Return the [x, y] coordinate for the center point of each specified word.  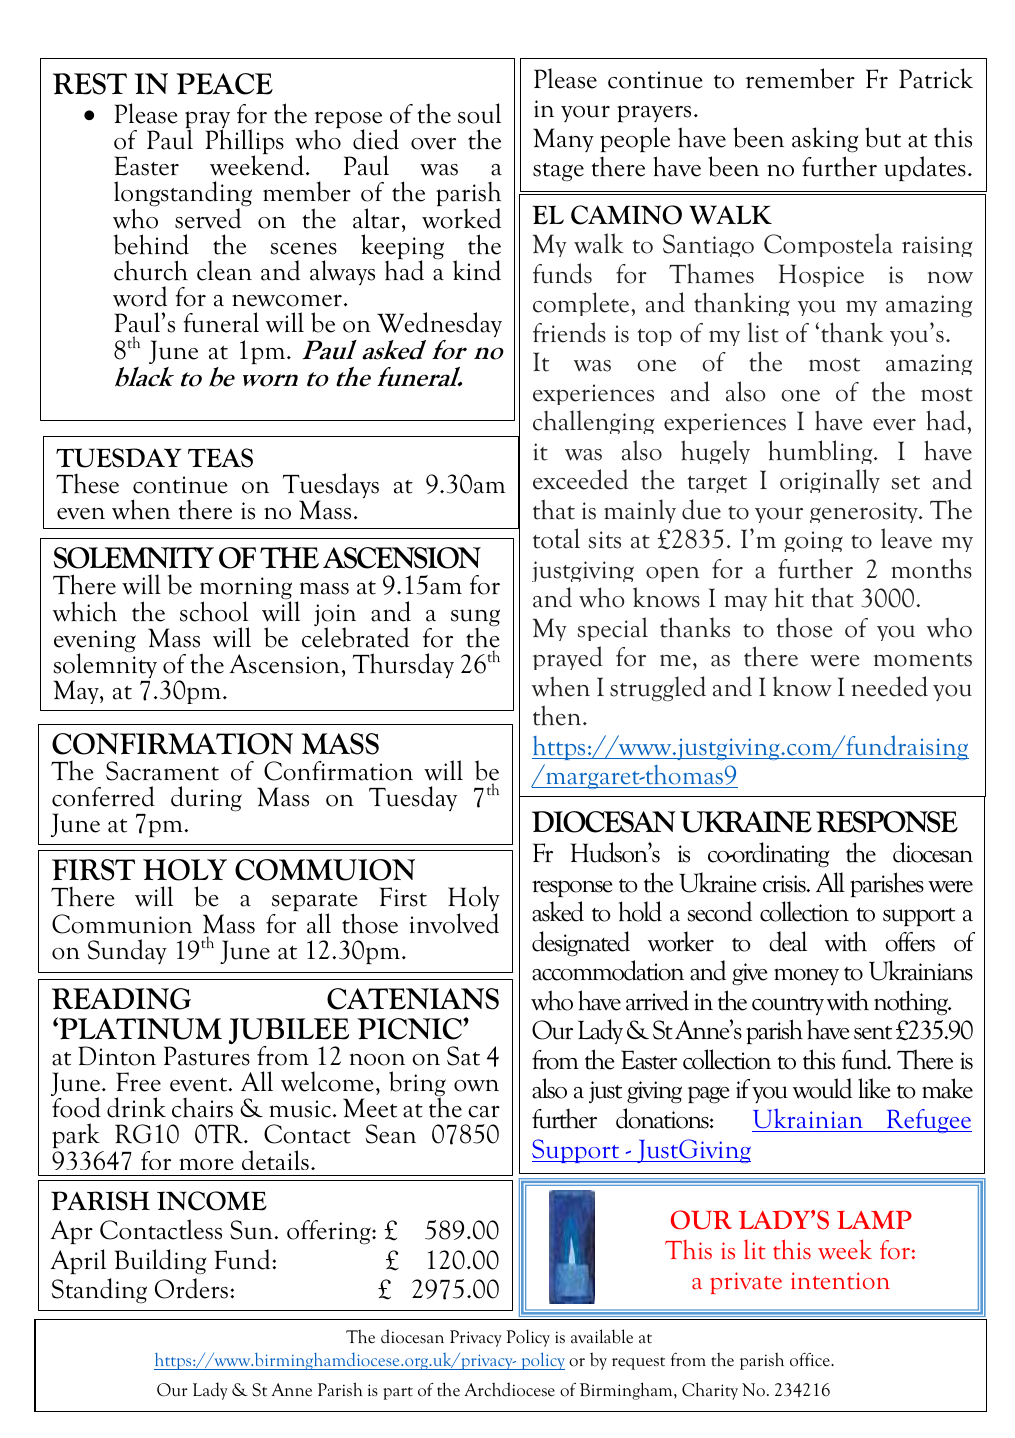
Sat [463, 1056]
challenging [593, 422]
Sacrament [162, 771]
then [558, 715]
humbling [821, 452]
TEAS [220, 458]
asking [825, 140]
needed [890, 686]
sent [873, 1033]
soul [479, 113]
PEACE [224, 84]
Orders [191, 1288]
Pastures [207, 1056]
